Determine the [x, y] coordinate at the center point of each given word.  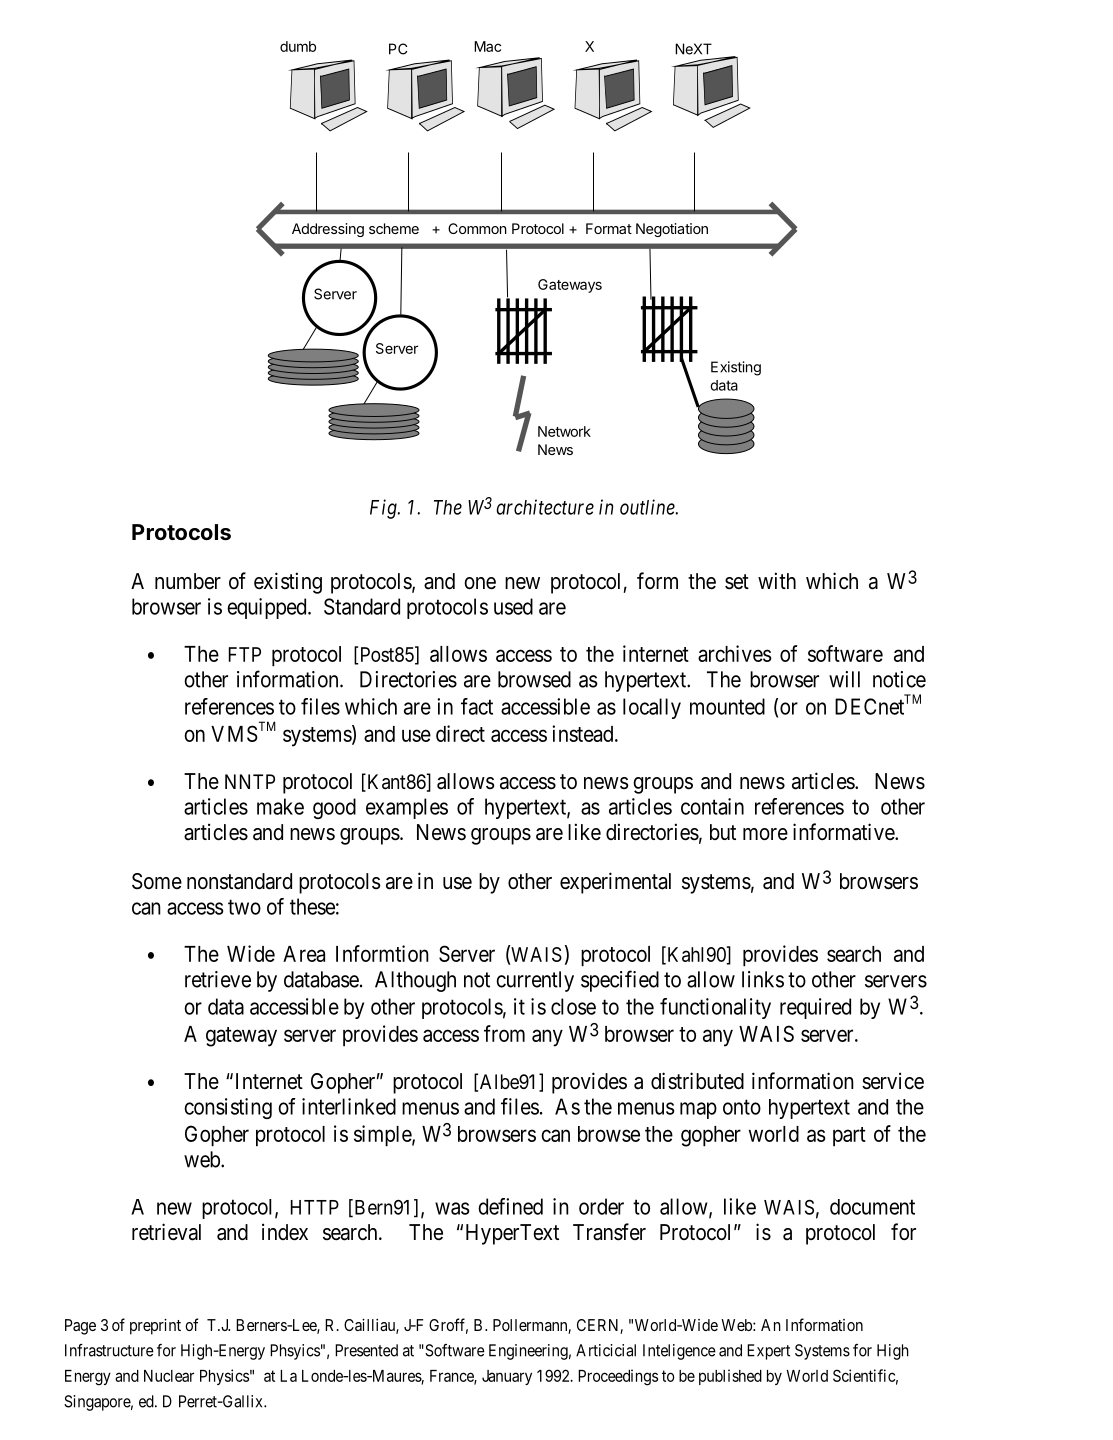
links [763, 979]
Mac [487, 46]
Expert [768, 1352]
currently [535, 981]
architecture [545, 507]
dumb [298, 46]
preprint [155, 1327]
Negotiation [672, 230]
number [188, 581]
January [507, 1377]
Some [157, 881]
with [777, 580]
